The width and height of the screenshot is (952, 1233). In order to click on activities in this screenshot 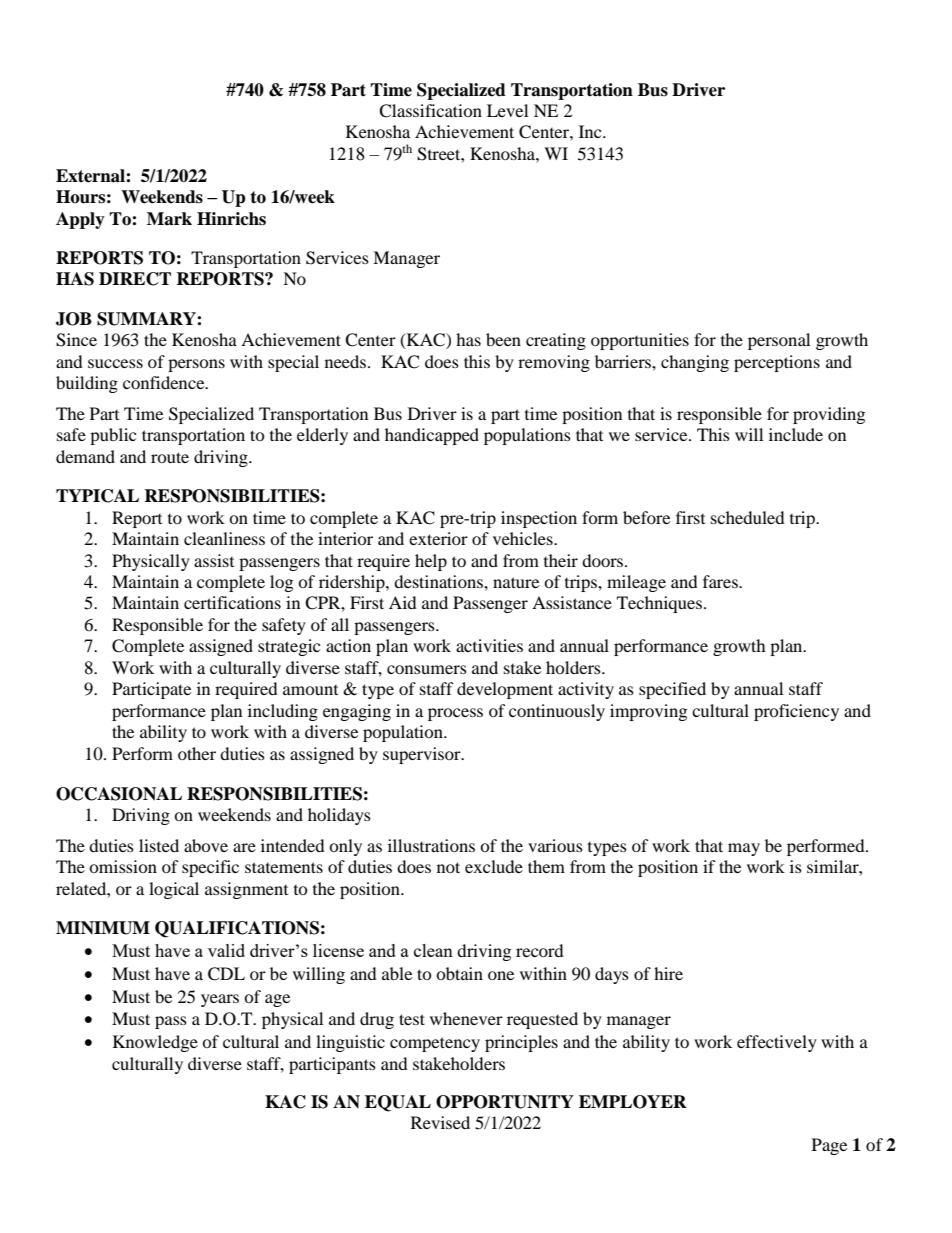, I will do `click(489, 645)`.
